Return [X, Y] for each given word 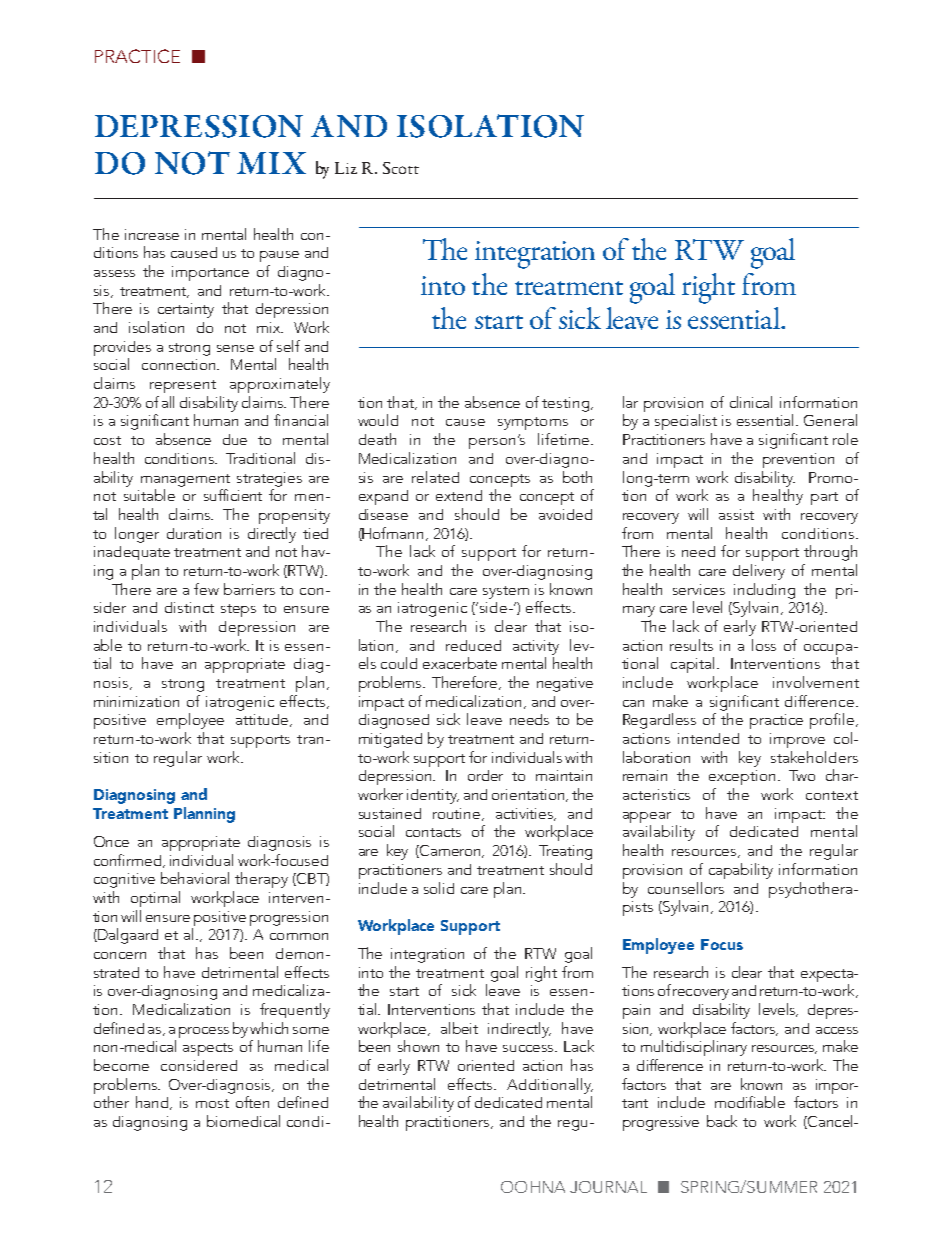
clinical [751, 402]
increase [152, 234]
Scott [401, 168]
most [212, 1103]
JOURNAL [608, 1187]
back [722, 1121]
